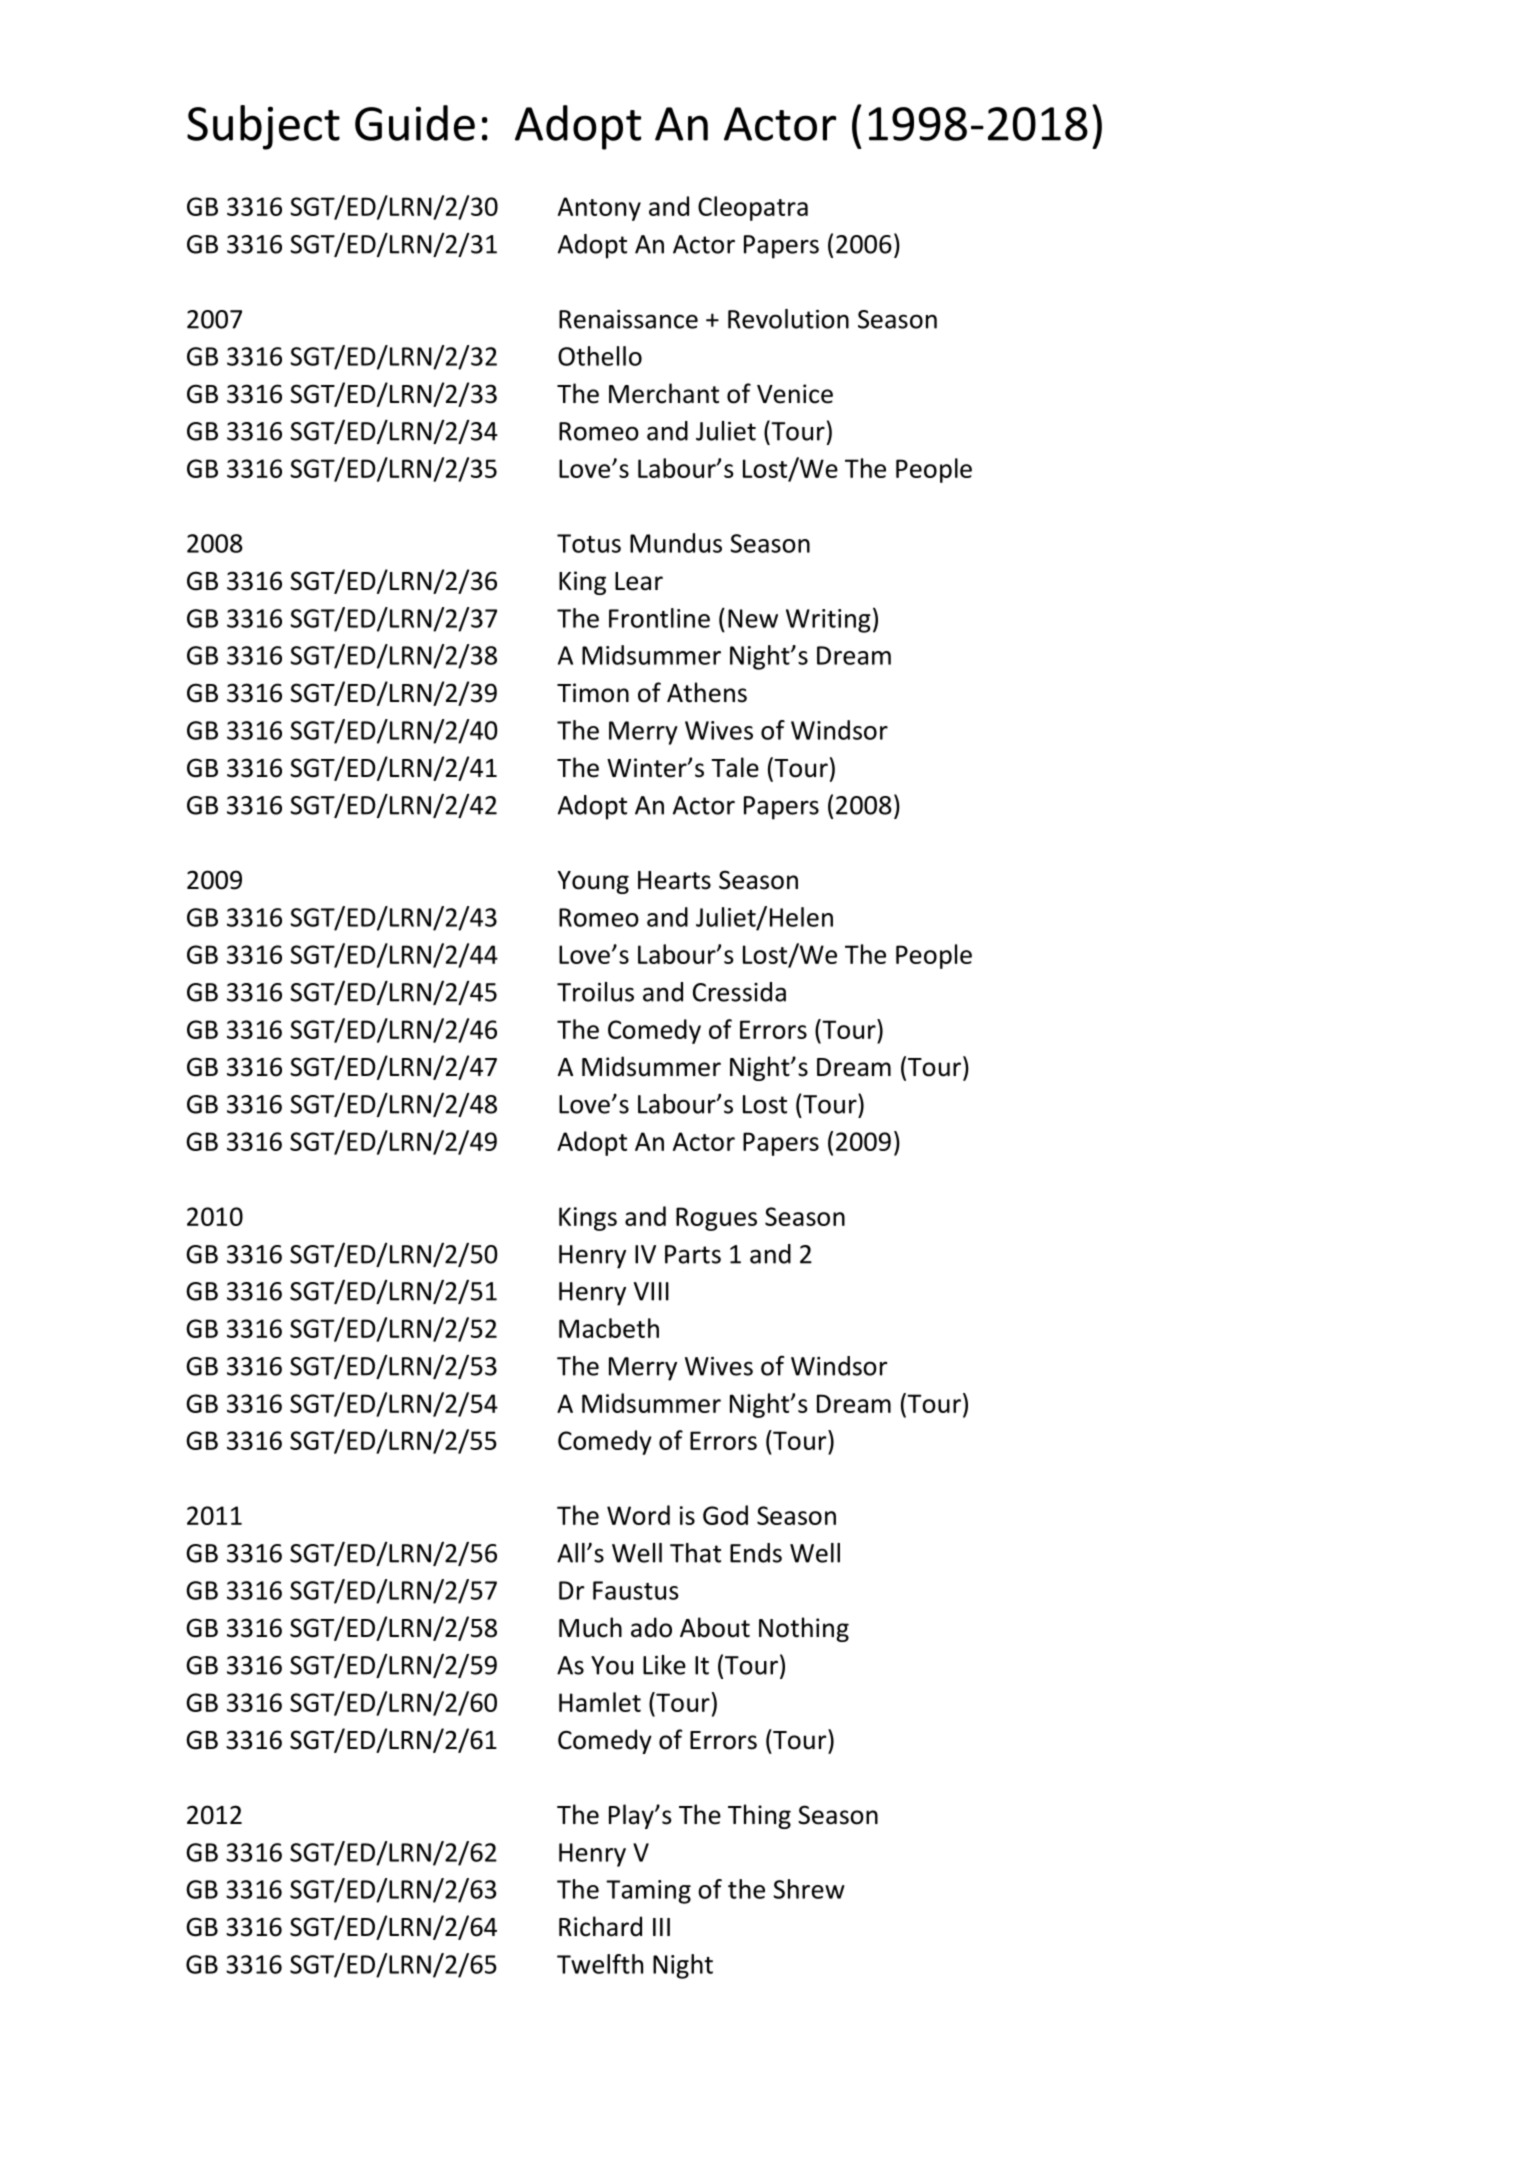 This image has height=2173, width=1536. I want to click on Subject, so click(263, 127).
